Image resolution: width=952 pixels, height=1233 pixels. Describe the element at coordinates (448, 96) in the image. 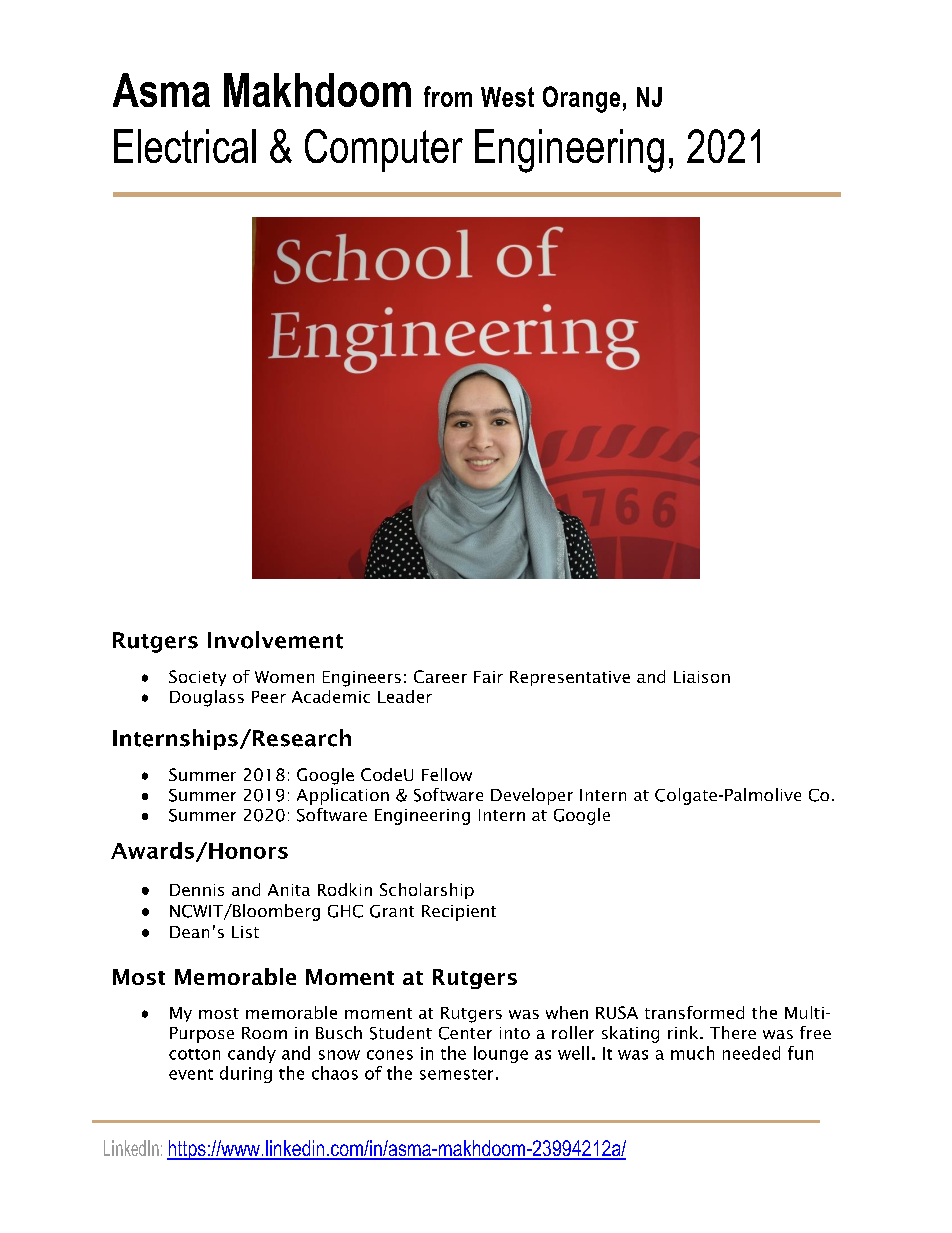

I see `from` at that location.
